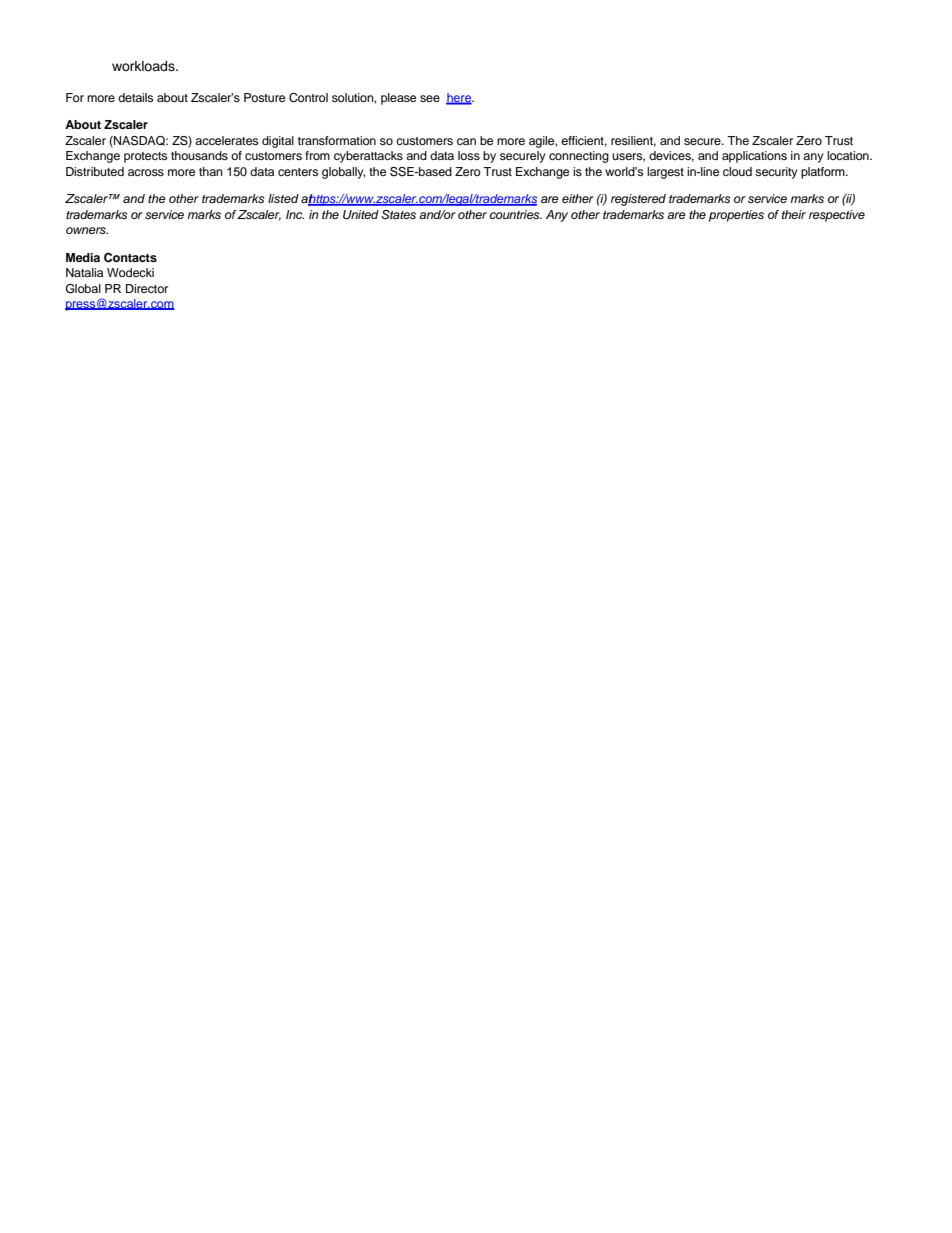 This screenshot has width=952, height=1233. Describe the element at coordinates (516, 214) in the screenshot. I see `countries` at that location.
